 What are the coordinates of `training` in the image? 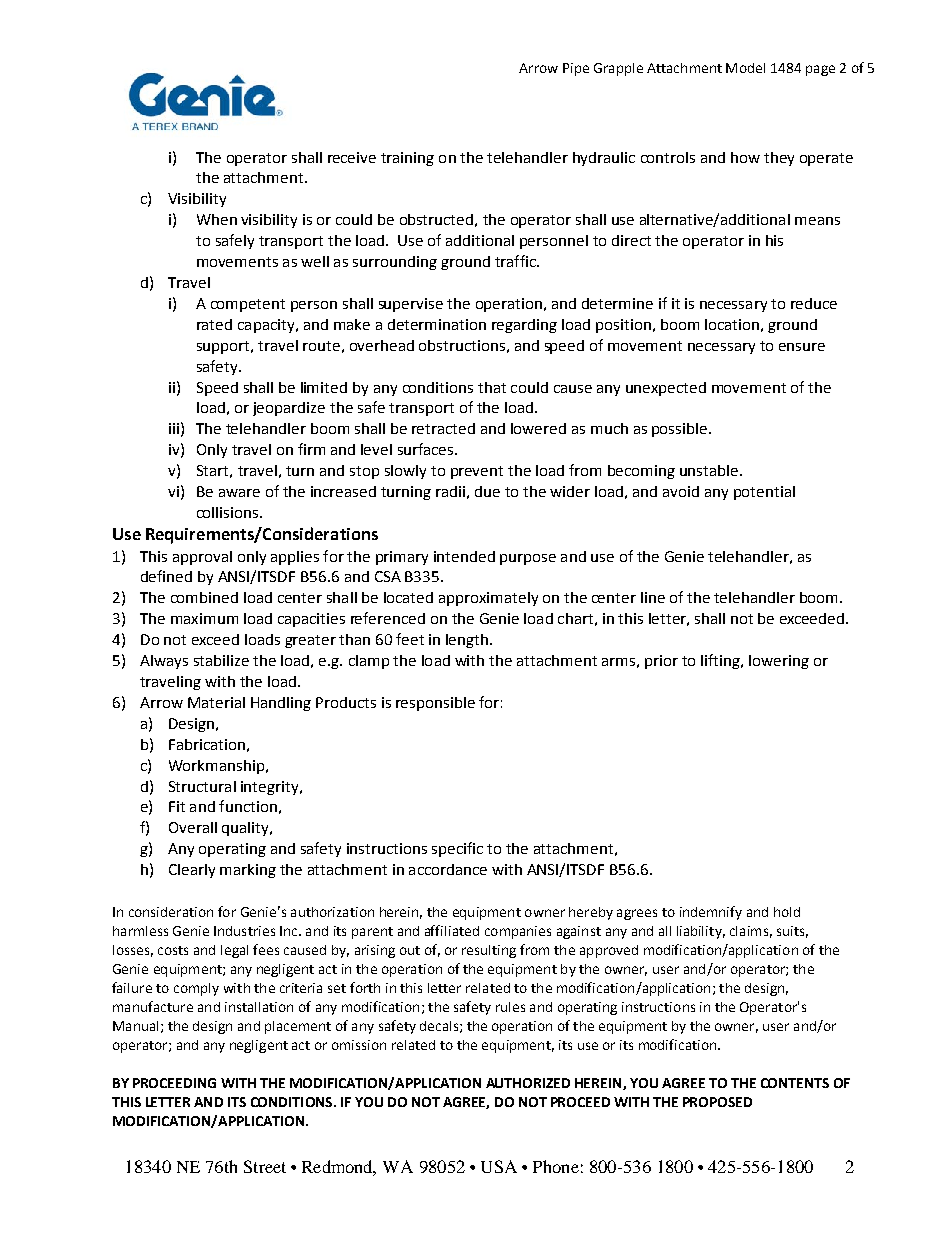 It's located at (407, 159).
